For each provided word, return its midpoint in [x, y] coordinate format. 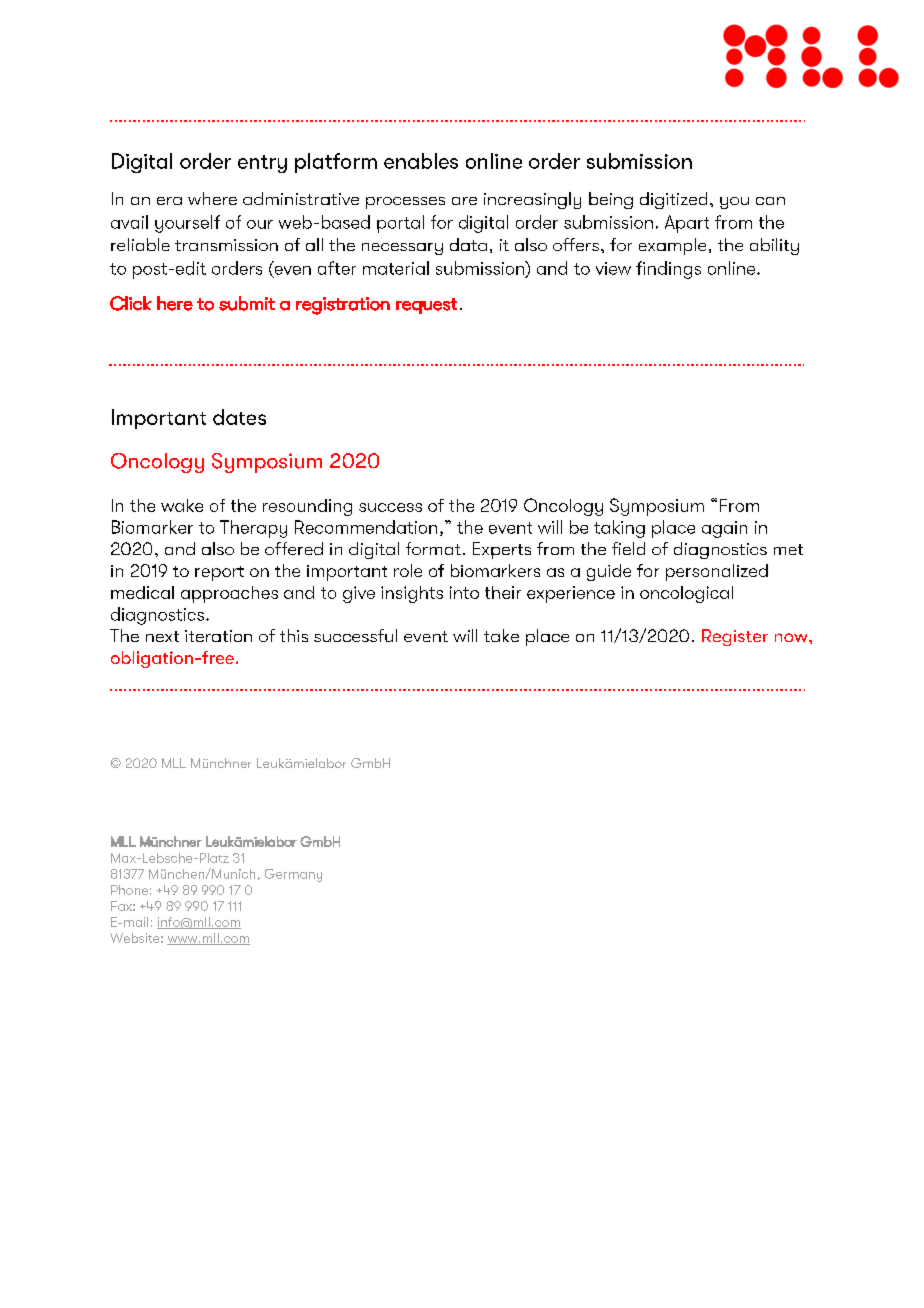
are [464, 201]
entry [262, 164]
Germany [293, 875]
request [426, 306]
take [501, 635]
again [724, 529]
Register [735, 637]
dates [239, 417]
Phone [129, 890]
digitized [673, 200]
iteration [218, 636]
